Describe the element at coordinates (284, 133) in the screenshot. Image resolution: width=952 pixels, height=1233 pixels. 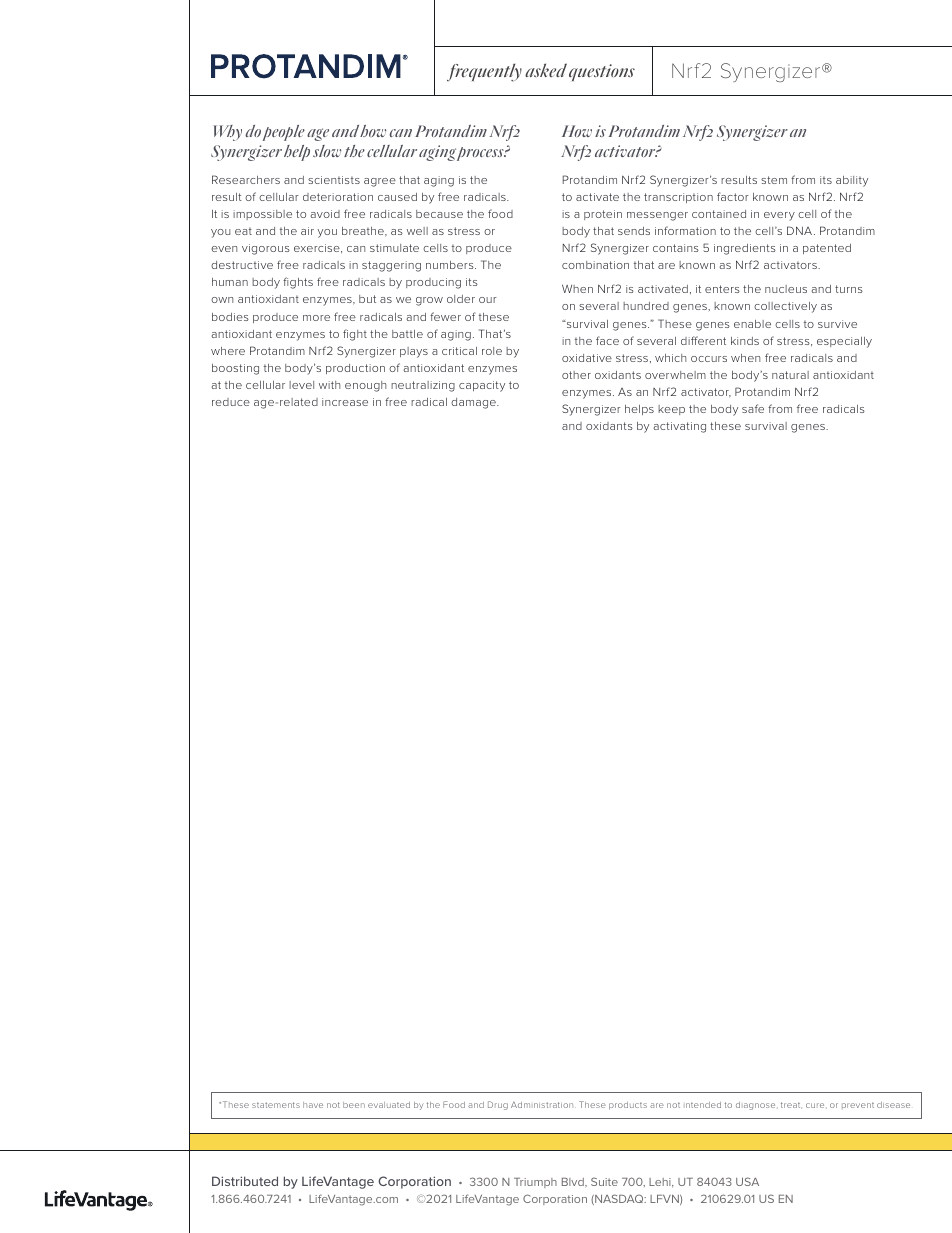
I see `people` at that location.
